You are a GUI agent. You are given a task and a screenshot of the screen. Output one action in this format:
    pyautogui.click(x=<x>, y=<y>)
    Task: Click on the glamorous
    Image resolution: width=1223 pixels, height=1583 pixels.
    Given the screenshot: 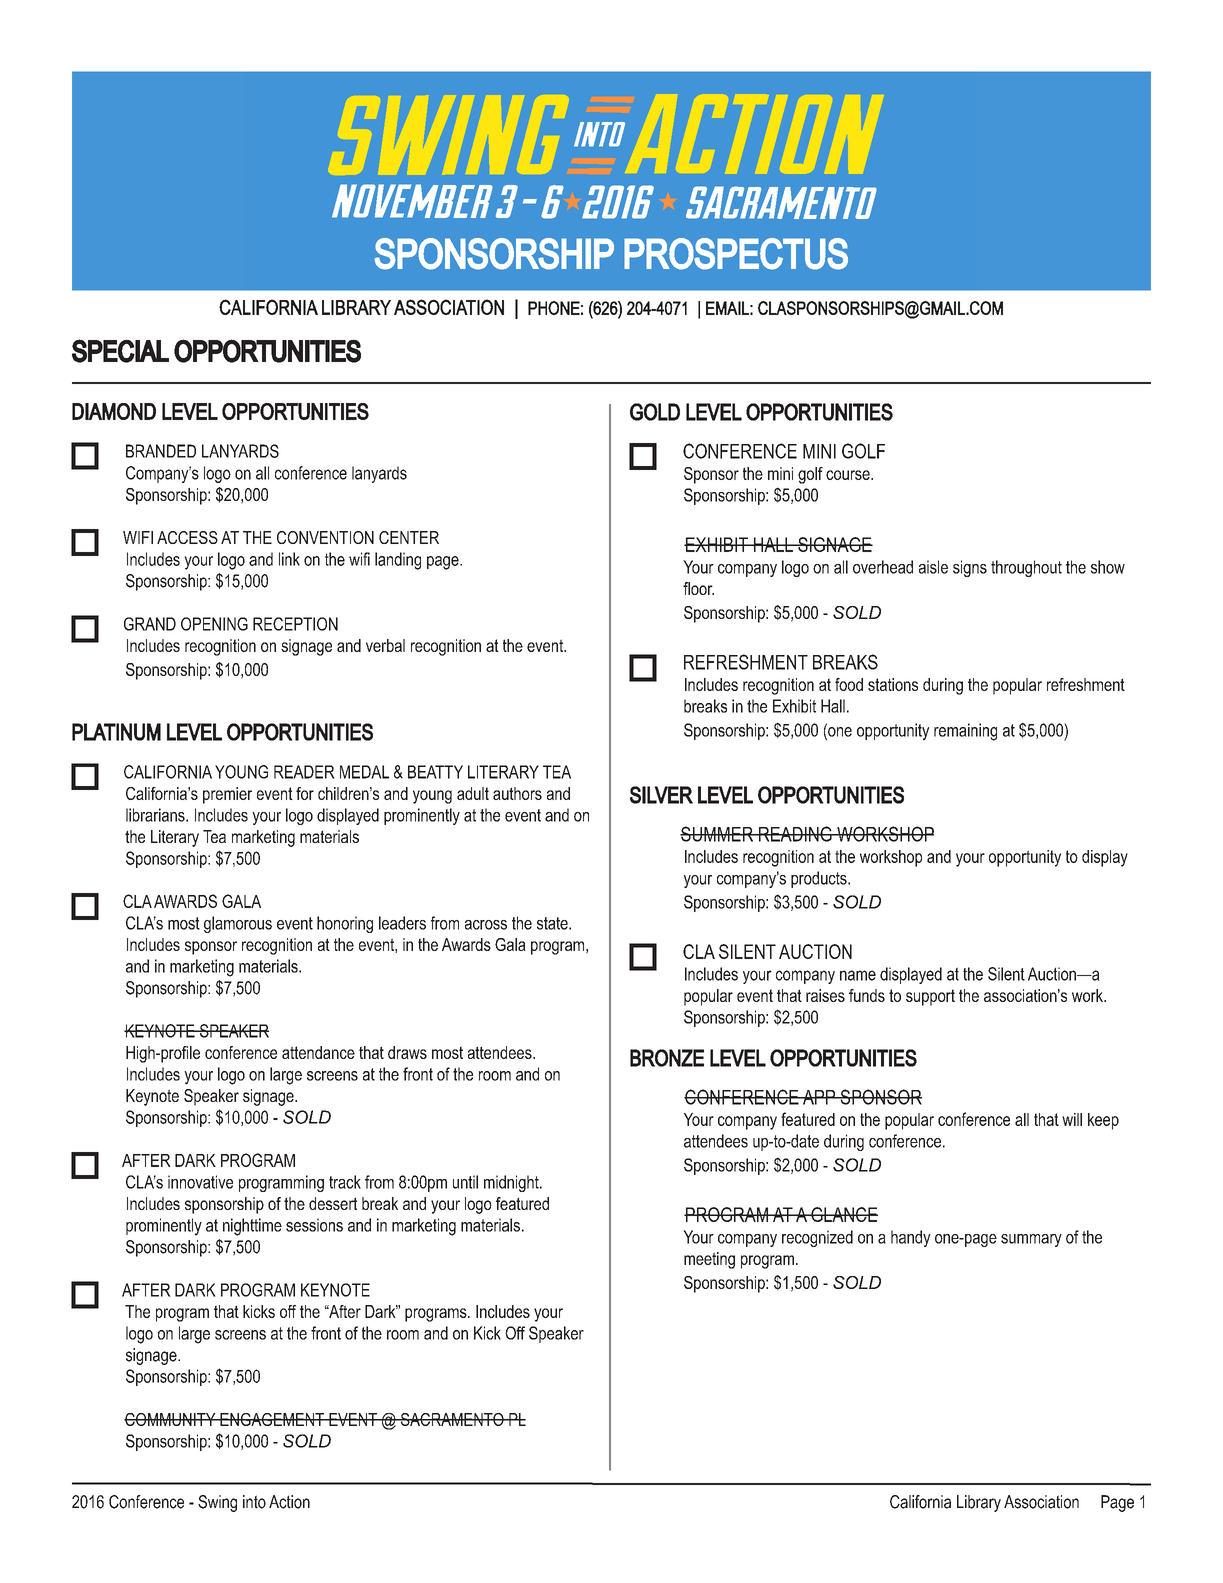 What is the action you would take?
    pyautogui.click(x=238, y=924)
